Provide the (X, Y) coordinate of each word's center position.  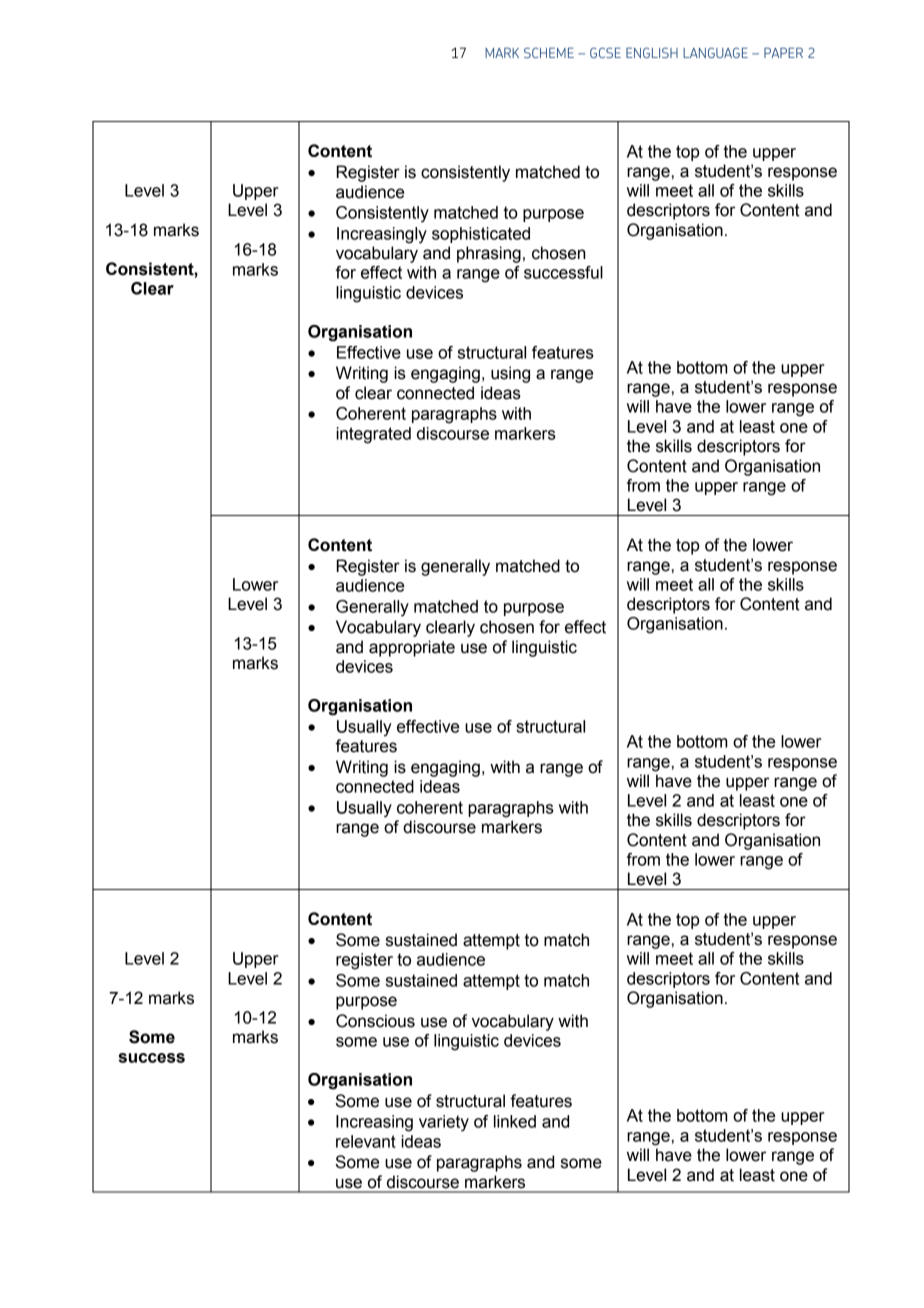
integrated (373, 435)
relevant (366, 1141)
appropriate (412, 648)
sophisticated (481, 235)
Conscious (375, 1021)
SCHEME (549, 52)
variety (444, 1123)
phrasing (489, 254)
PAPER (783, 52)
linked (515, 1121)
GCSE (605, 52)
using (510, 374)
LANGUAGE (715, 52)
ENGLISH (652, 52)
